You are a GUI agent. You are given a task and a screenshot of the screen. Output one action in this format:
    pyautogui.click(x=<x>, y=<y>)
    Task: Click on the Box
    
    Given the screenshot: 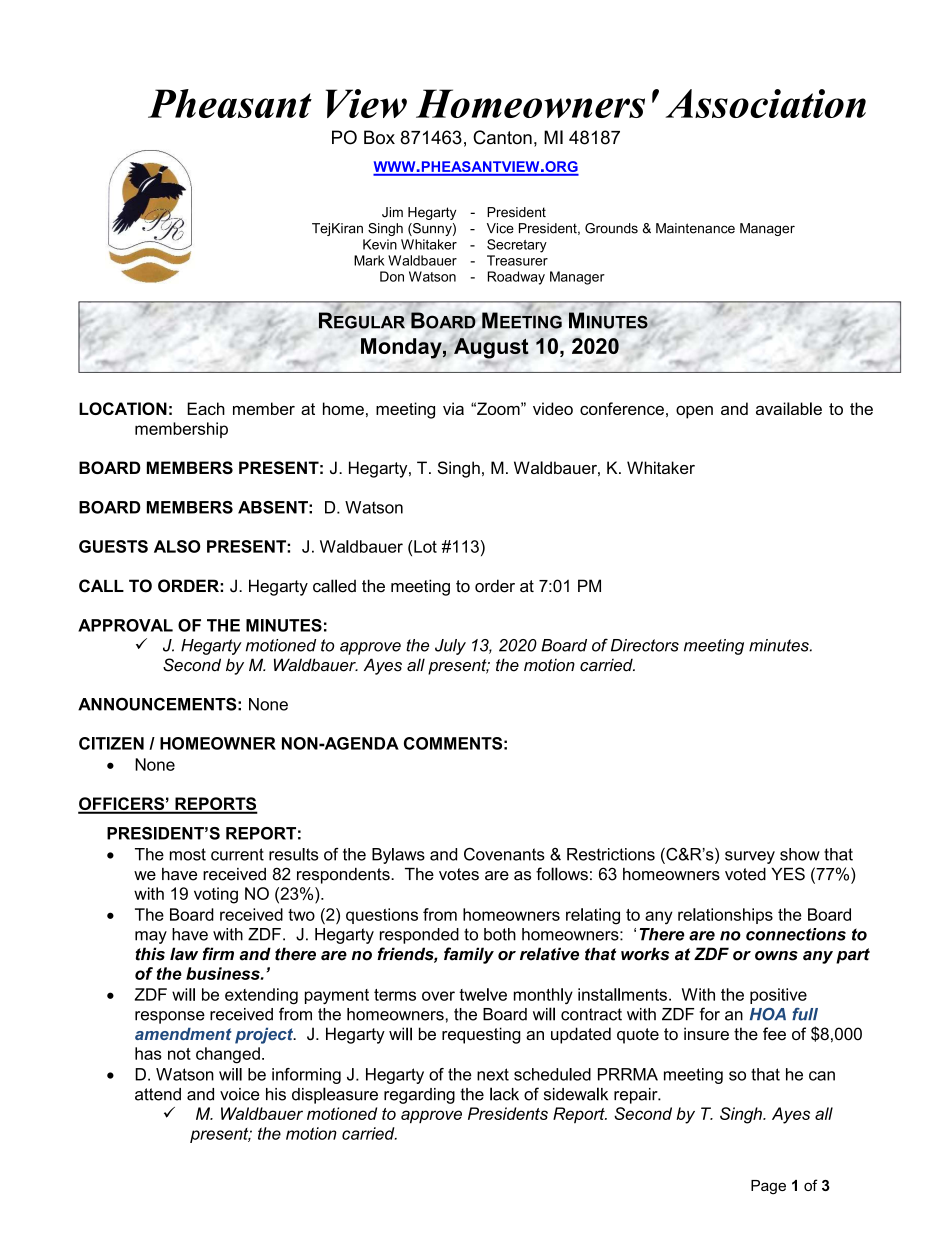 What is the action you would take?
    pyautogui.click(x=379, y=137)
